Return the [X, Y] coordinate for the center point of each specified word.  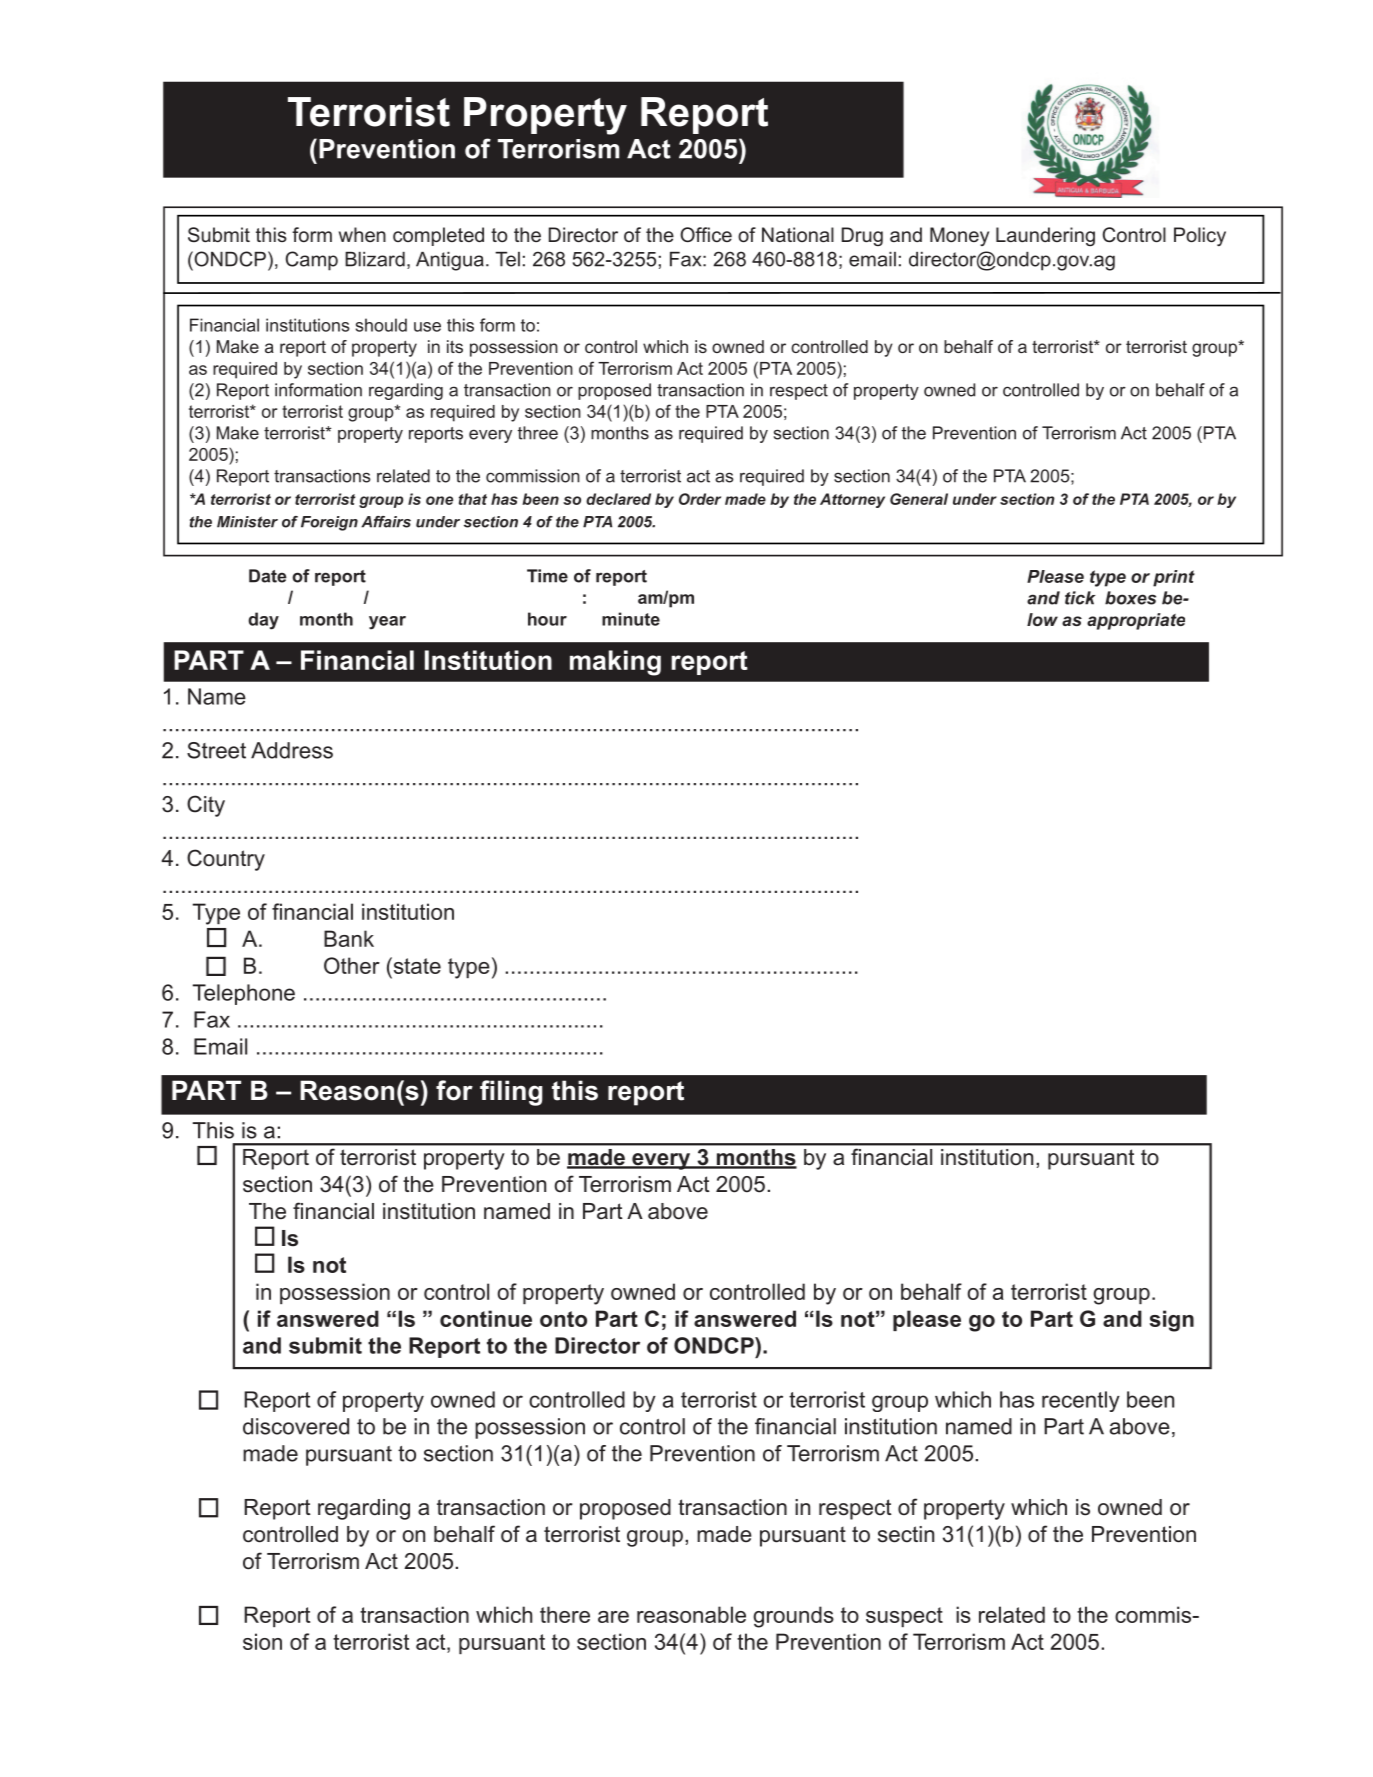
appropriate [1136, 621]
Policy [1200, 236]
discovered [296, 1426]
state [416, 965]
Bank [349, 938]
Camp [312, 261]
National [798, 234]
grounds [793, 1617]
